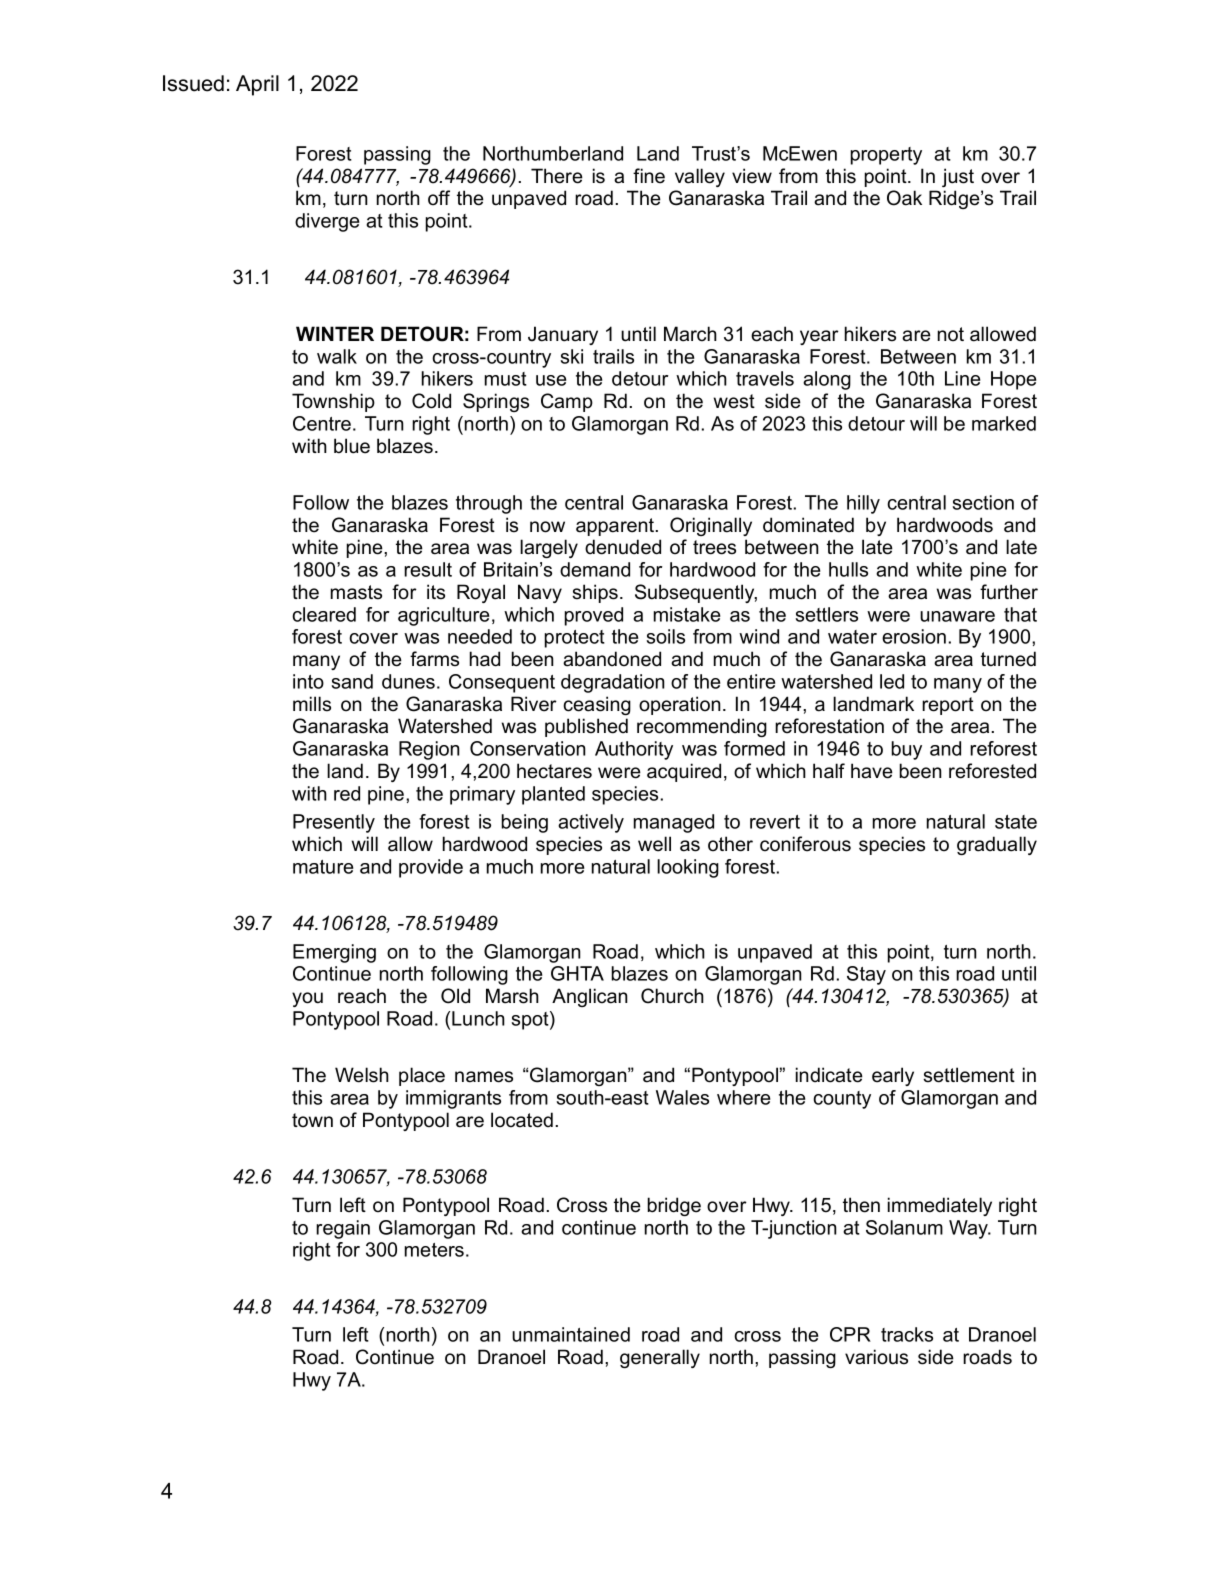 This image has width=1217, height=1575. Describe the element at coordinates (682, 1097) in the image. I see `Wales` at that location.
